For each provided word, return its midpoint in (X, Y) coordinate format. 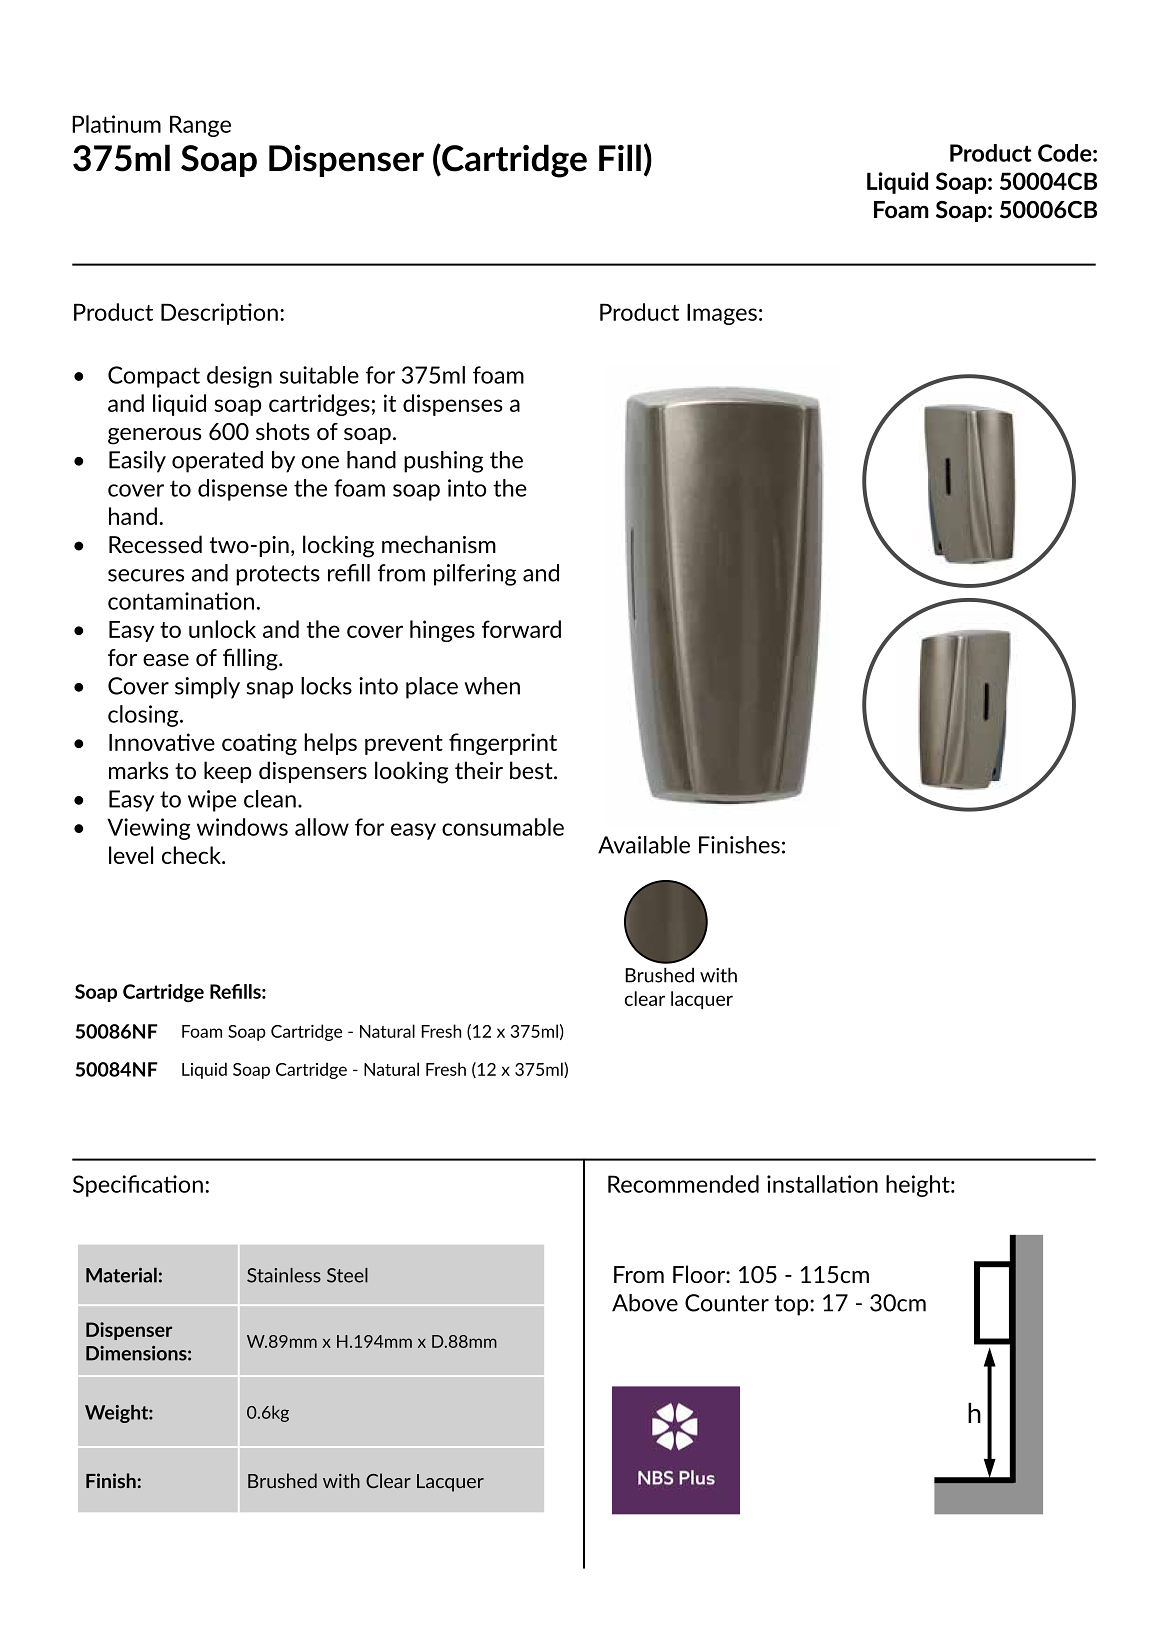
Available (644, 845)
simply (207, 688)
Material (121, 1275)
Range (200, 126)
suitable (319, 375)
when (492, 686)
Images (722, 314)
